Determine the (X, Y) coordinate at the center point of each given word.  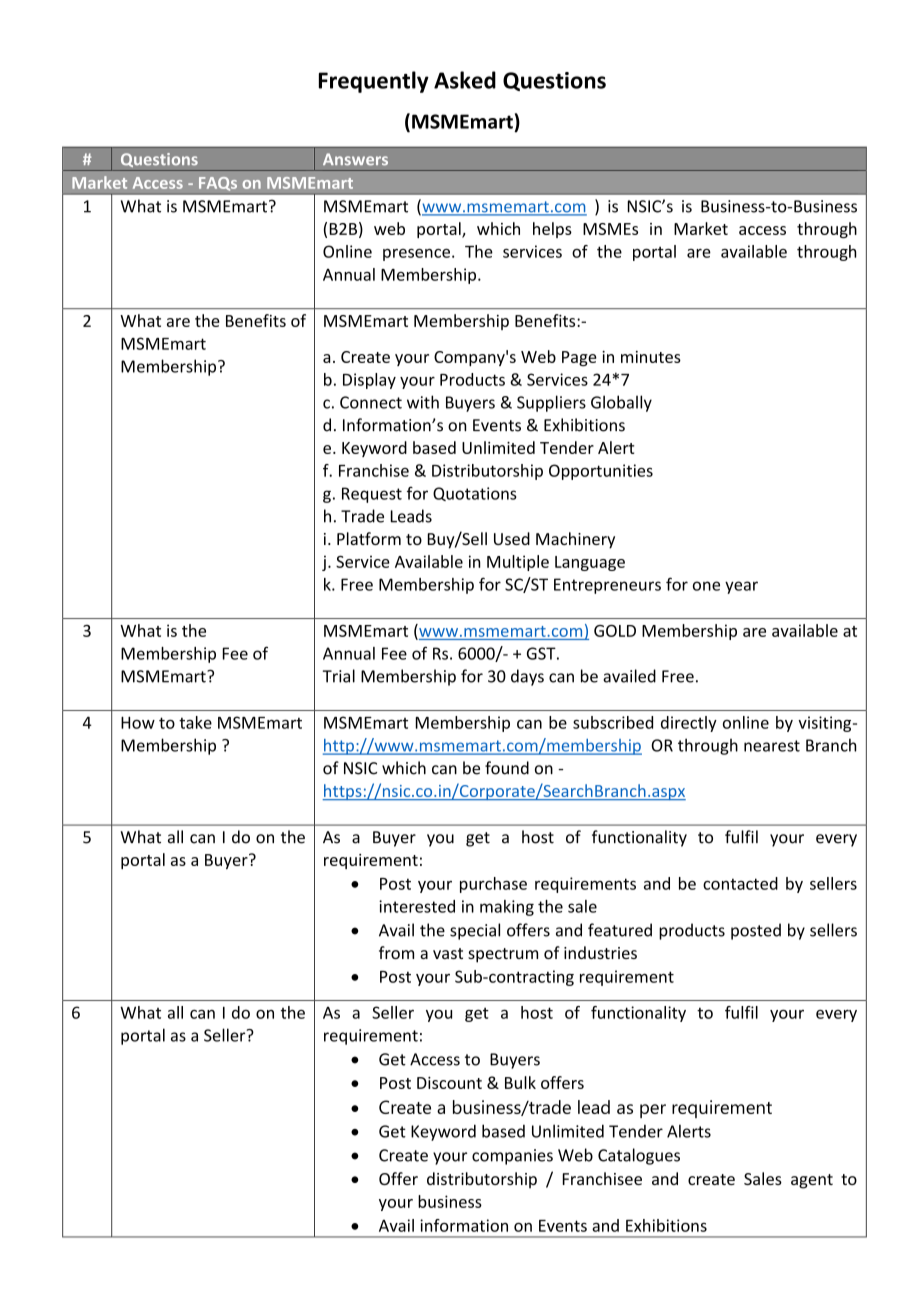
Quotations (475, 494)
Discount (449, 1083)
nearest (772, 746)
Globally (621, 403)
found (507, 768)
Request (372, 495)
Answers (355, 159)
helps (552, 230)
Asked (465, 80)
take (195, 722)
